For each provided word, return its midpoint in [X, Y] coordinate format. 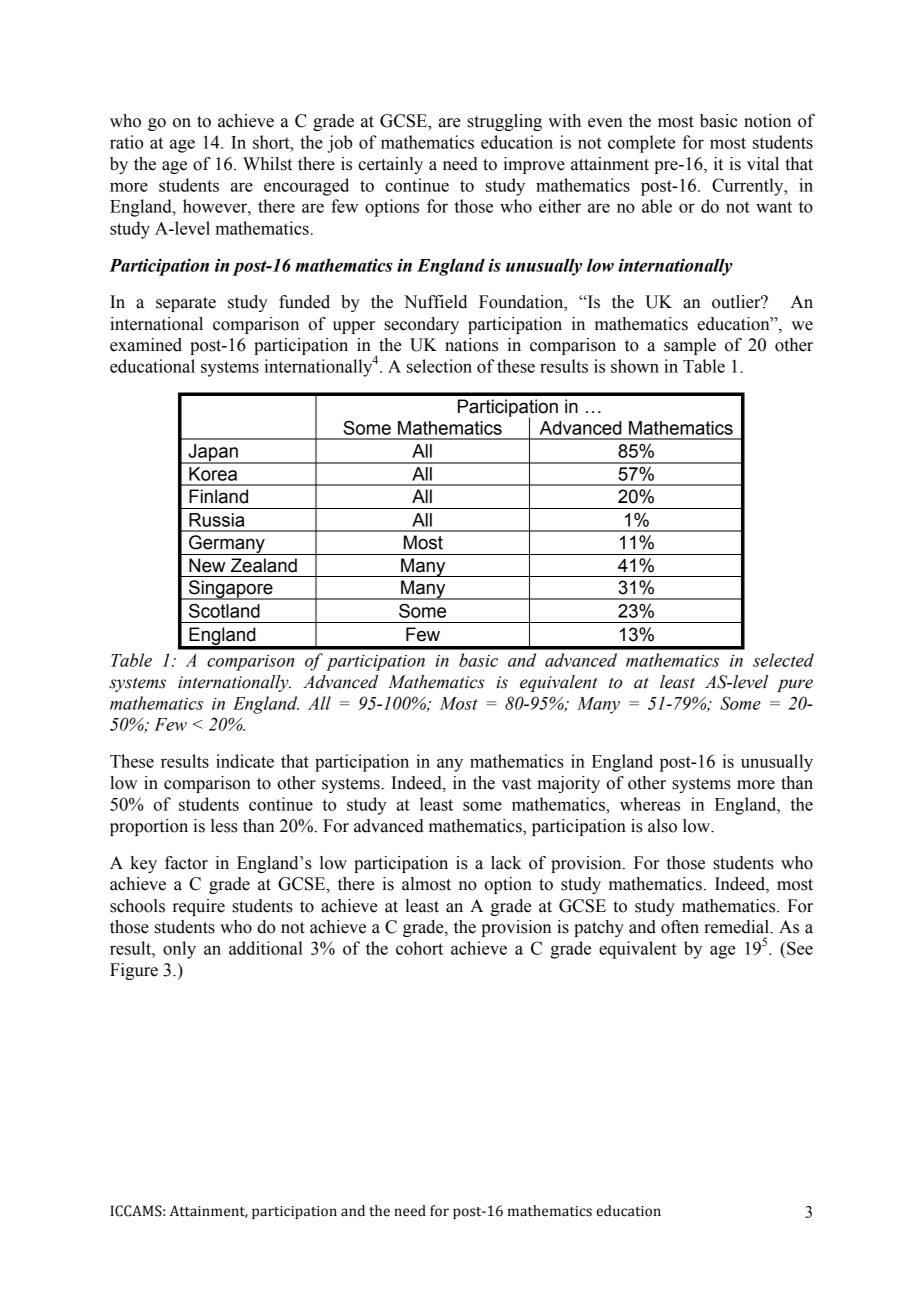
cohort [419, 948]
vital [763, 164]
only [179, 950]
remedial [737, 927]
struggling [504, 122]
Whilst [267, 164]
